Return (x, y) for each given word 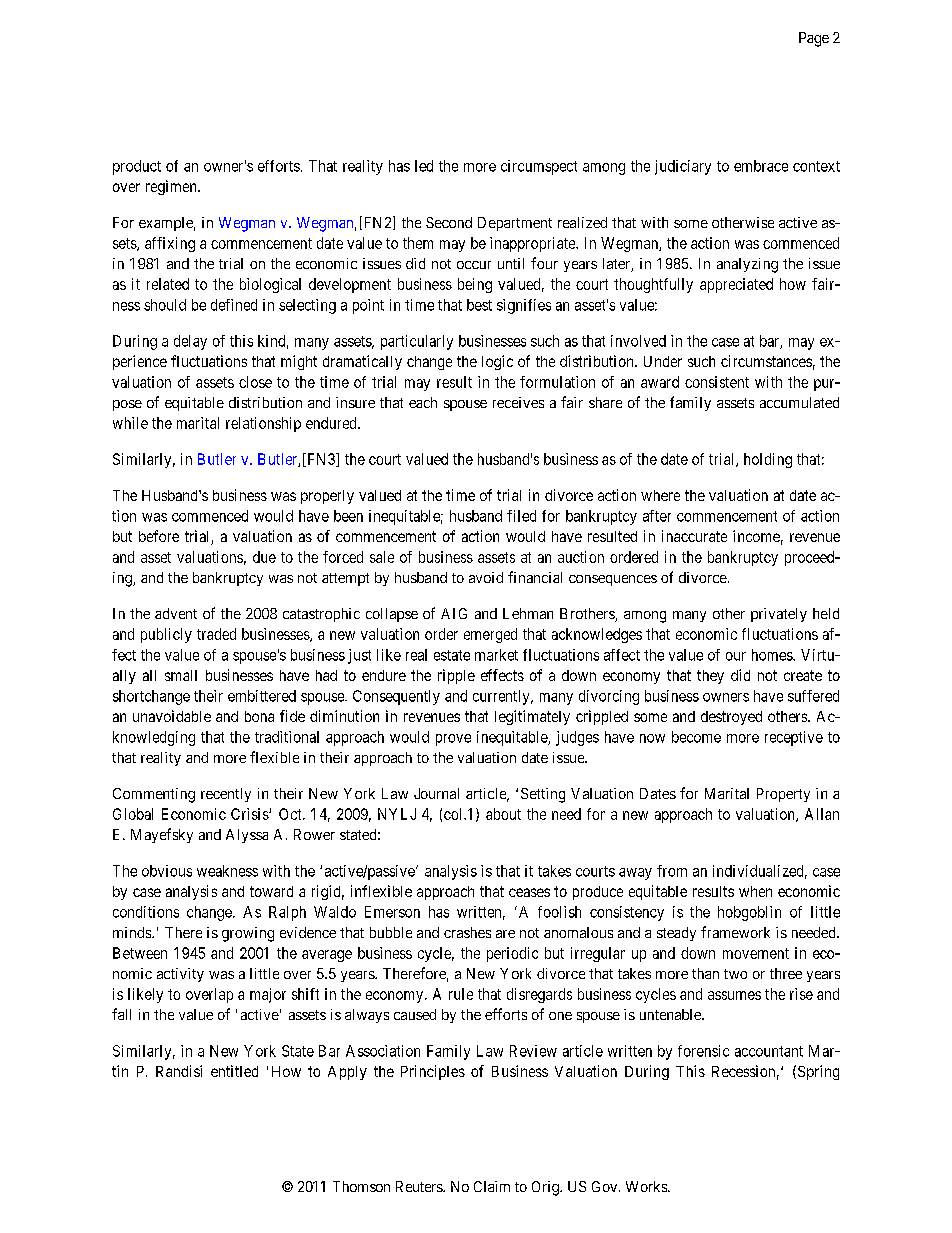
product (137, 167)
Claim (492, 1186)
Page (814, 39)
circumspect (539, 167)
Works (647, 1186)
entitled (234, 1071)
